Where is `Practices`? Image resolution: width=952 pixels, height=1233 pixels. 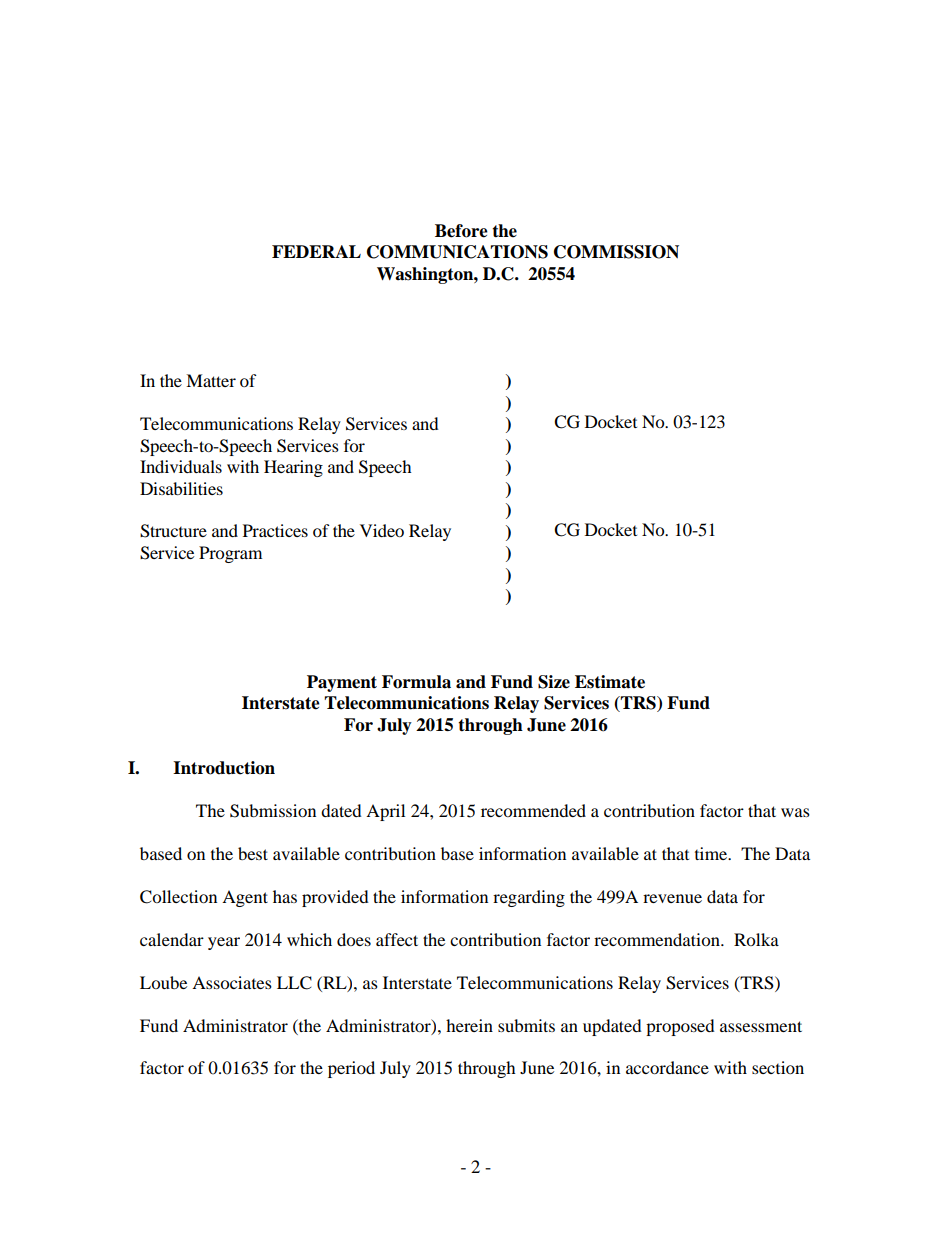
Practices is located at coordinates (275, 530).
